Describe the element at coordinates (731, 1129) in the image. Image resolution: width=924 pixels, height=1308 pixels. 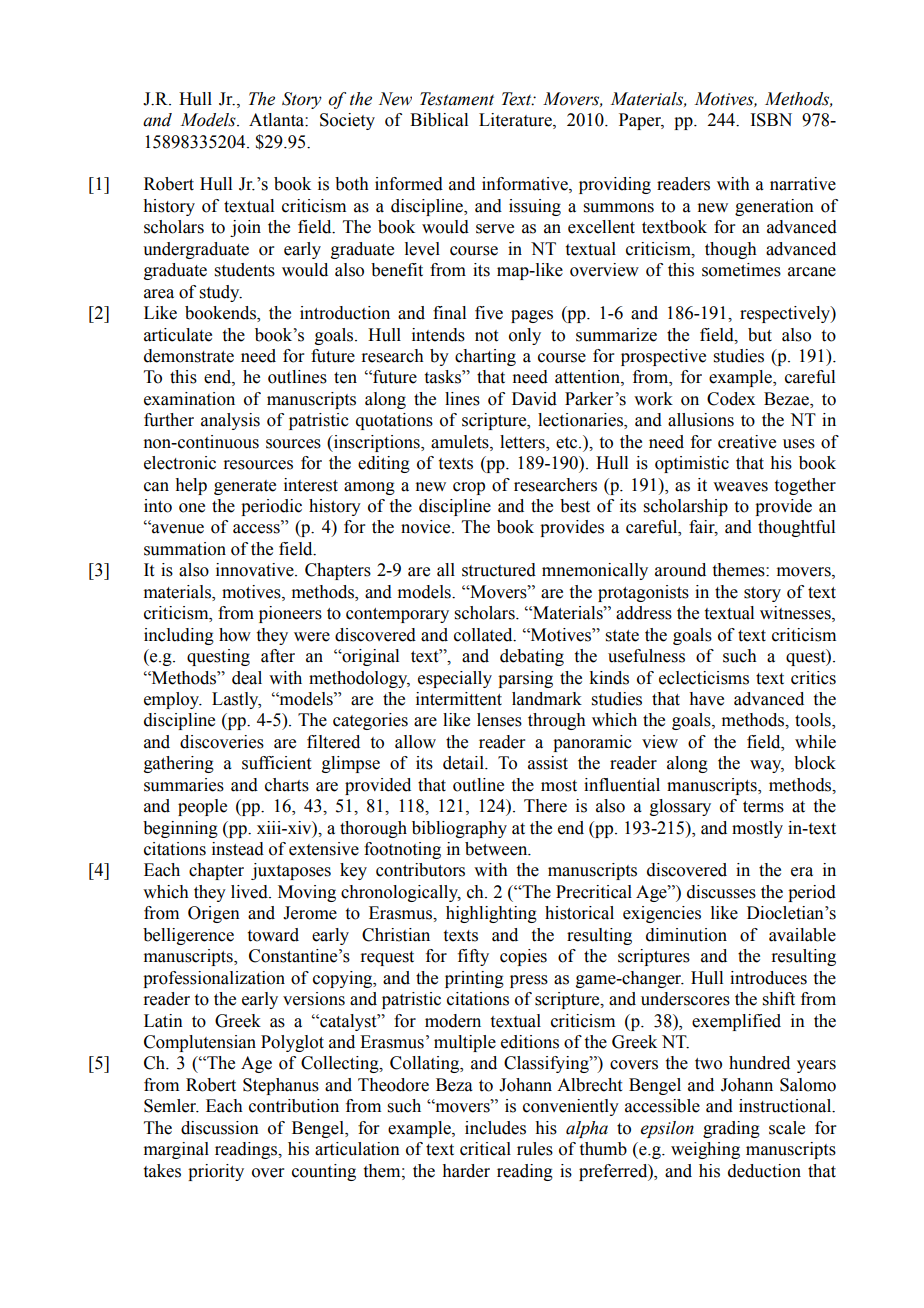
I see `grading` at that location.
